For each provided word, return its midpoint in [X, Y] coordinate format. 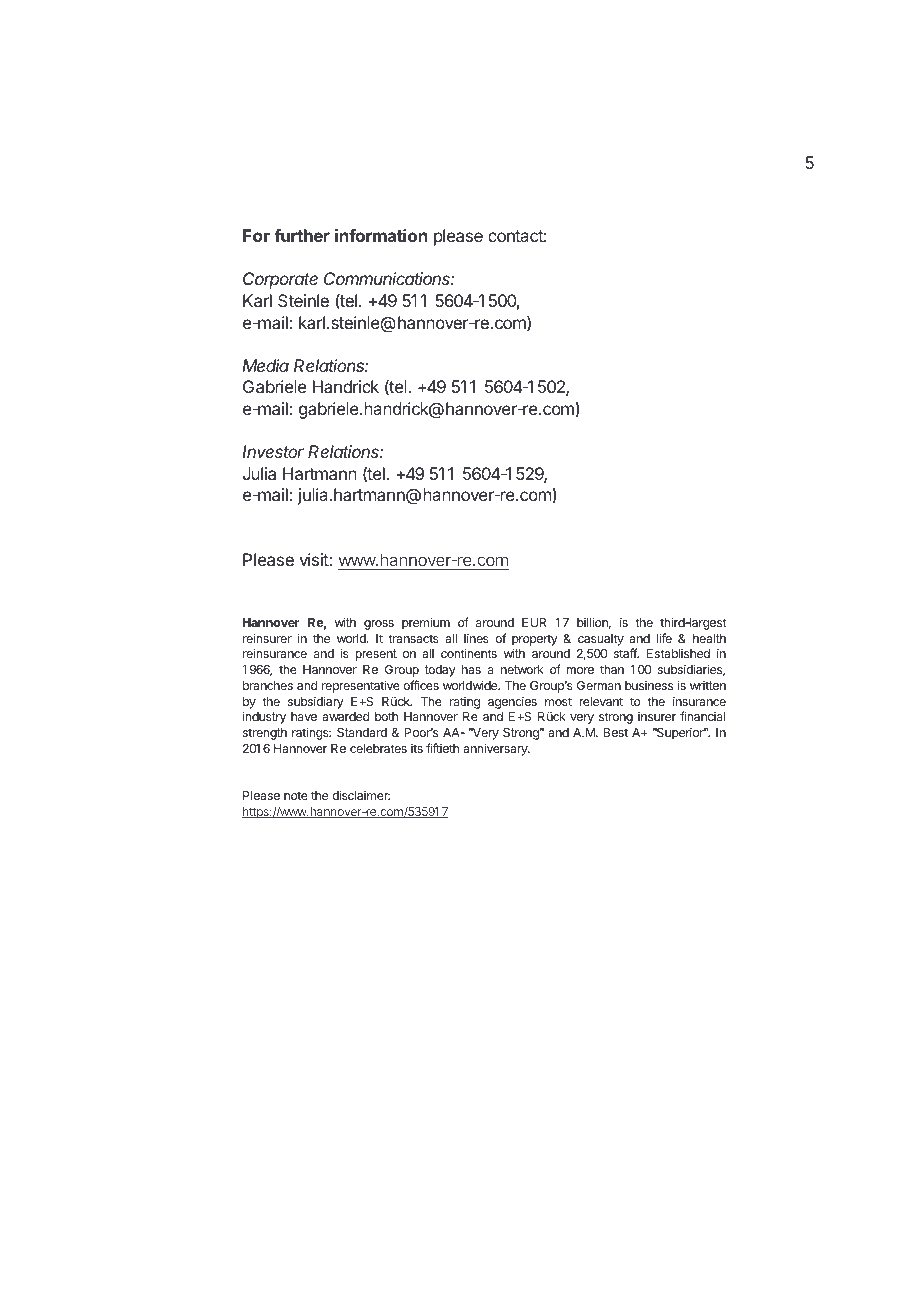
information [381, 235]
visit [314, 559]
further [302, 235]
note [296, 795]
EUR [534, 622]
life [664, 638]
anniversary [496, 749]
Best [616, 732]
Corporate [280, 280]
